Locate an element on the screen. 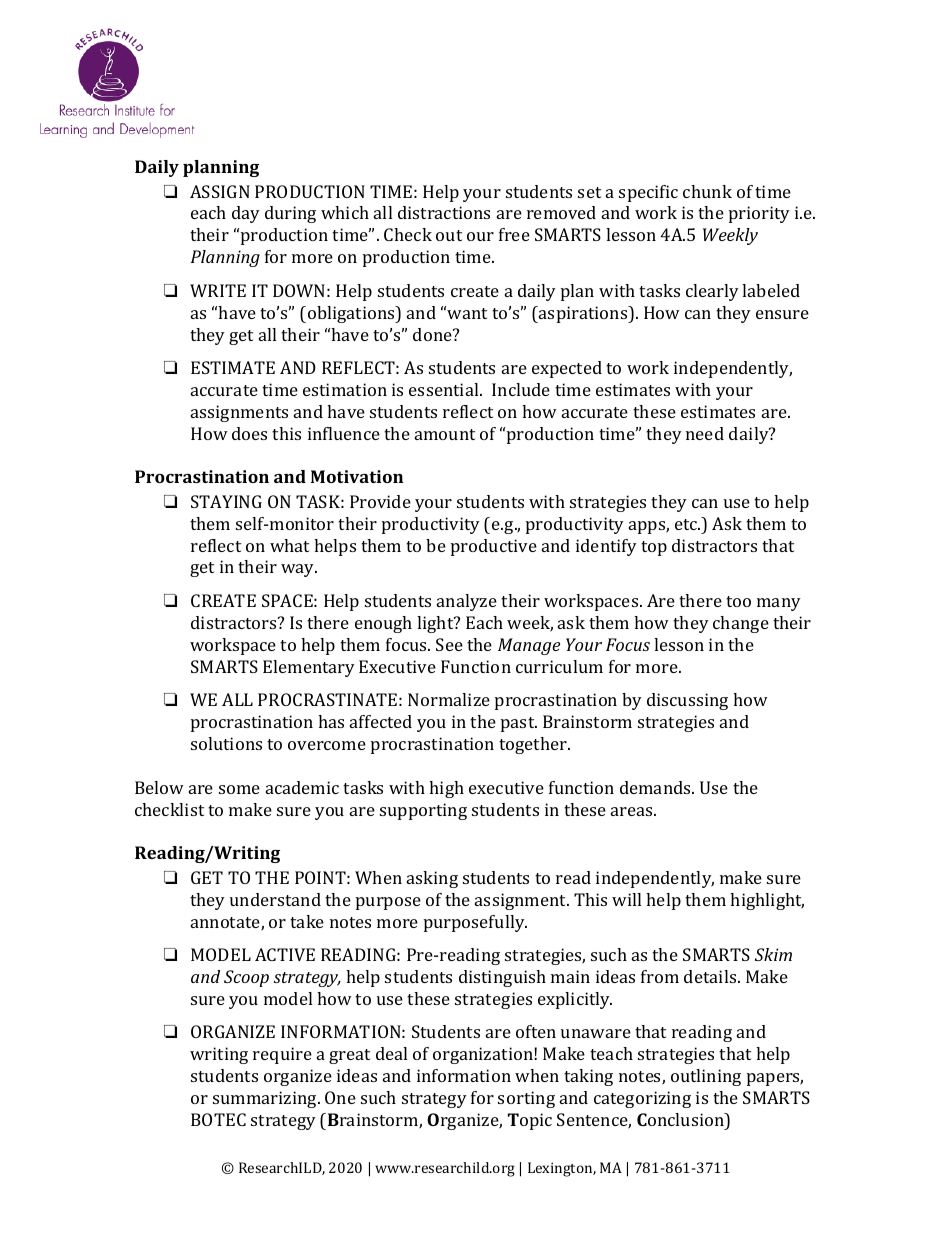 Image resolution: width=952 pixels, height=1233 pixels. sorting is located at coordinates (526, 1099).
